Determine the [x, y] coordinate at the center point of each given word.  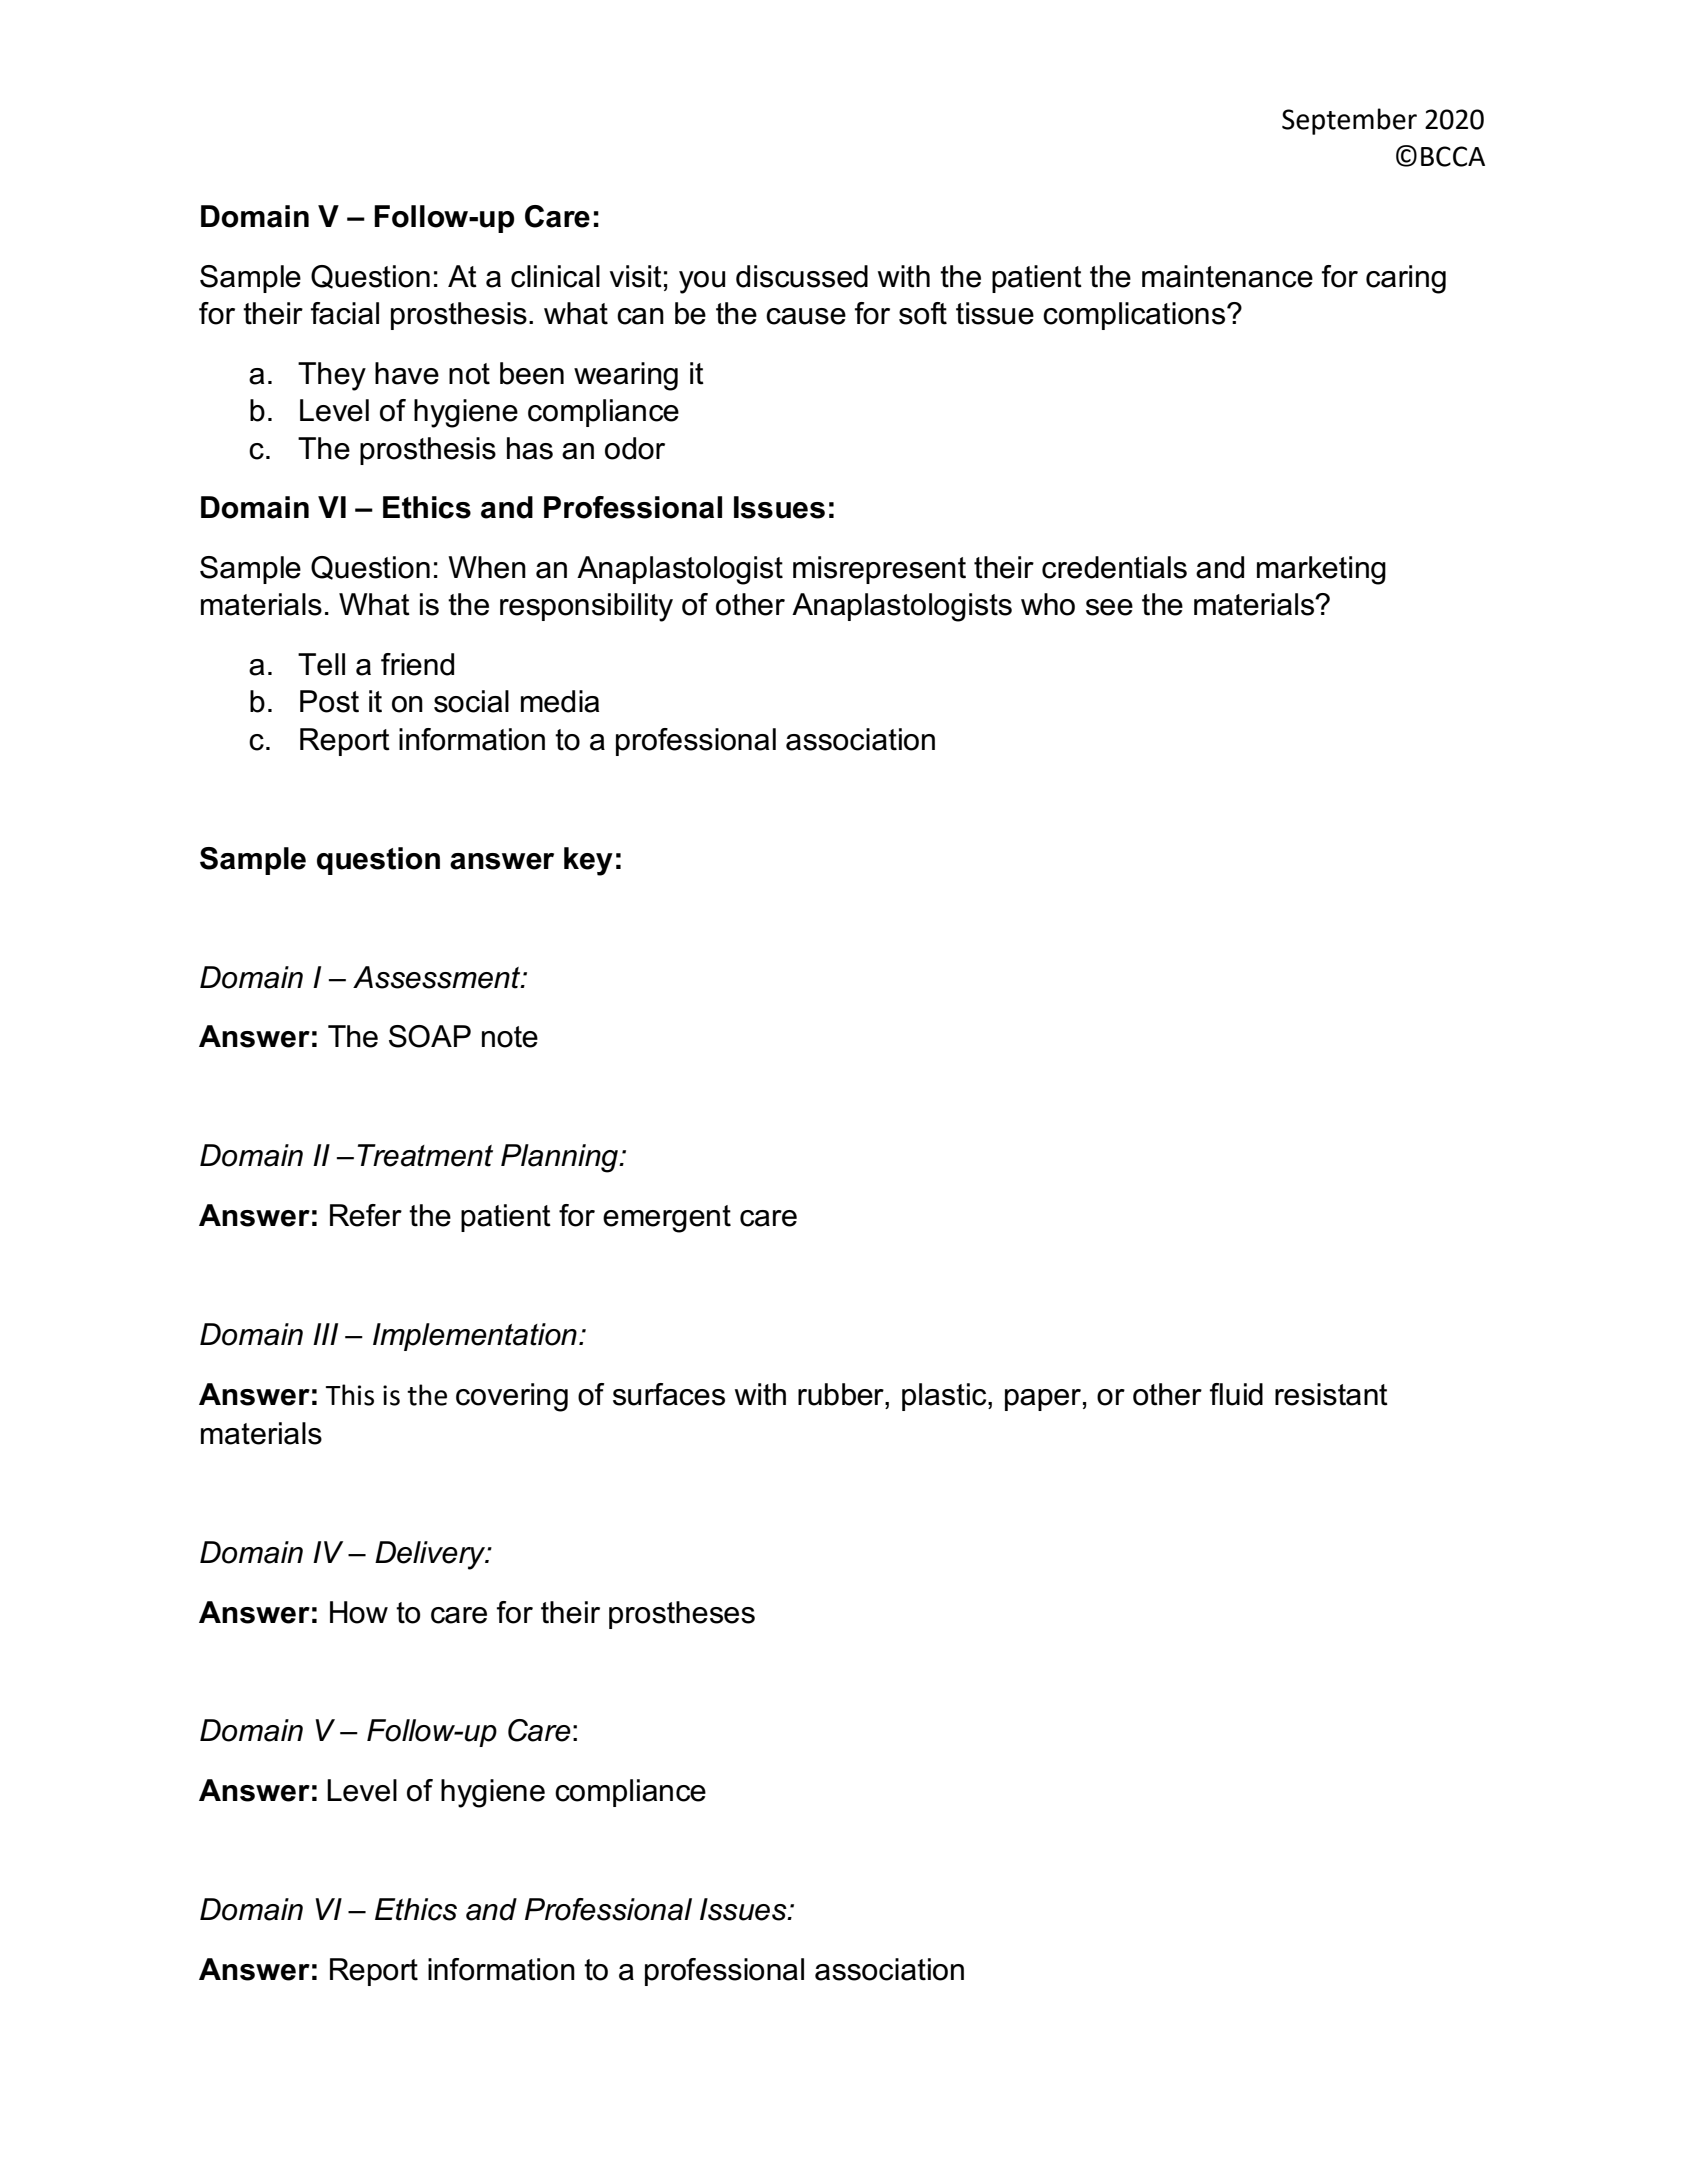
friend [417, 664]
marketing [1321, 570]
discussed [802, 276]
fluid [1236, 1394]
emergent [667, 1219]
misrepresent [879, 570]
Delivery [431, 1555]
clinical [555, 276]
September [1349, 121]
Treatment [425, 1155]
